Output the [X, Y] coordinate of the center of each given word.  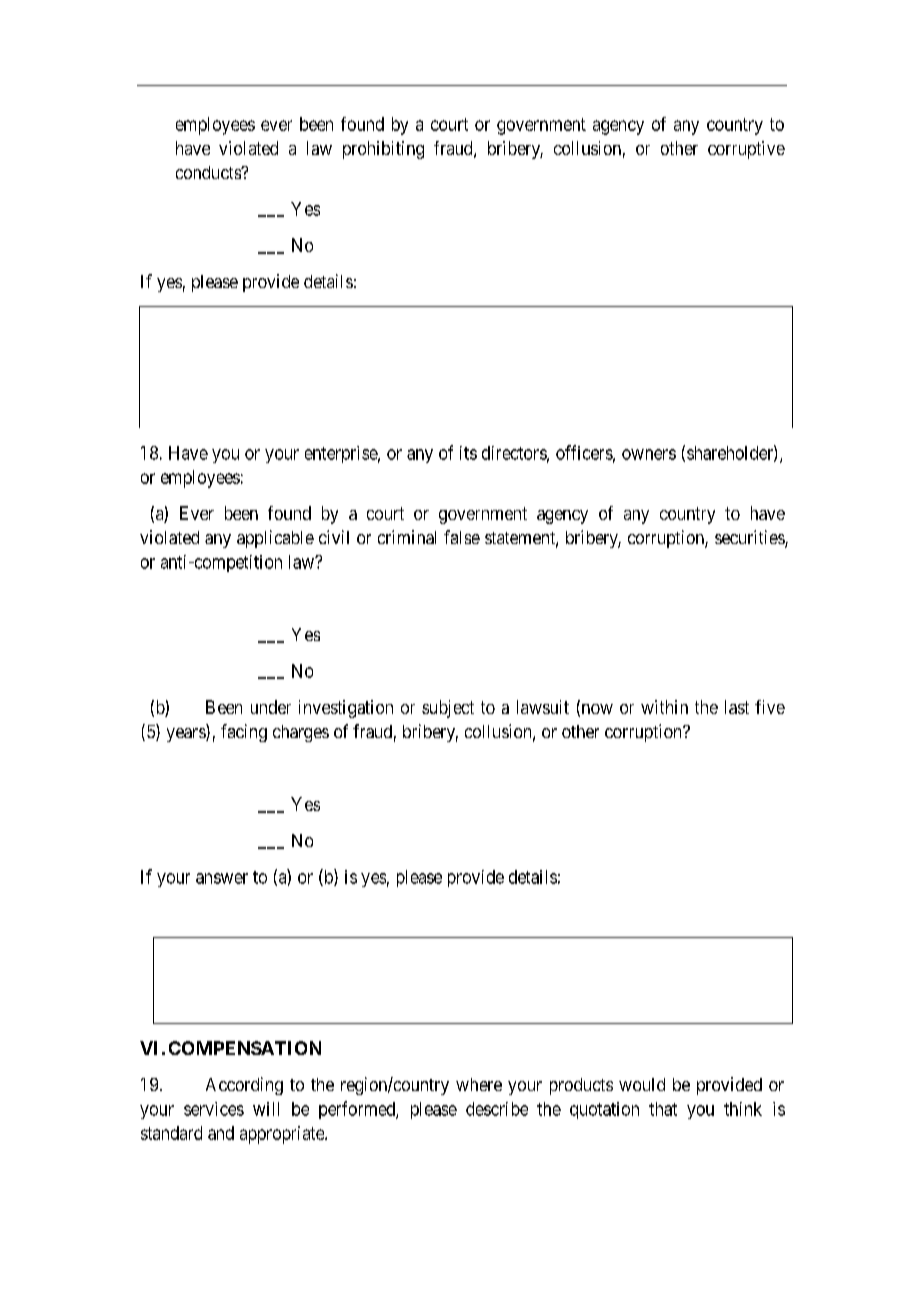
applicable [275, 539]
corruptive [746, 150]
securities [750, 538]
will [266, 1109]
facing [244, 733]
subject [448, 709]
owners [649, 454]
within [664, 707]
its [468, 453]
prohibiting [383, 150]
